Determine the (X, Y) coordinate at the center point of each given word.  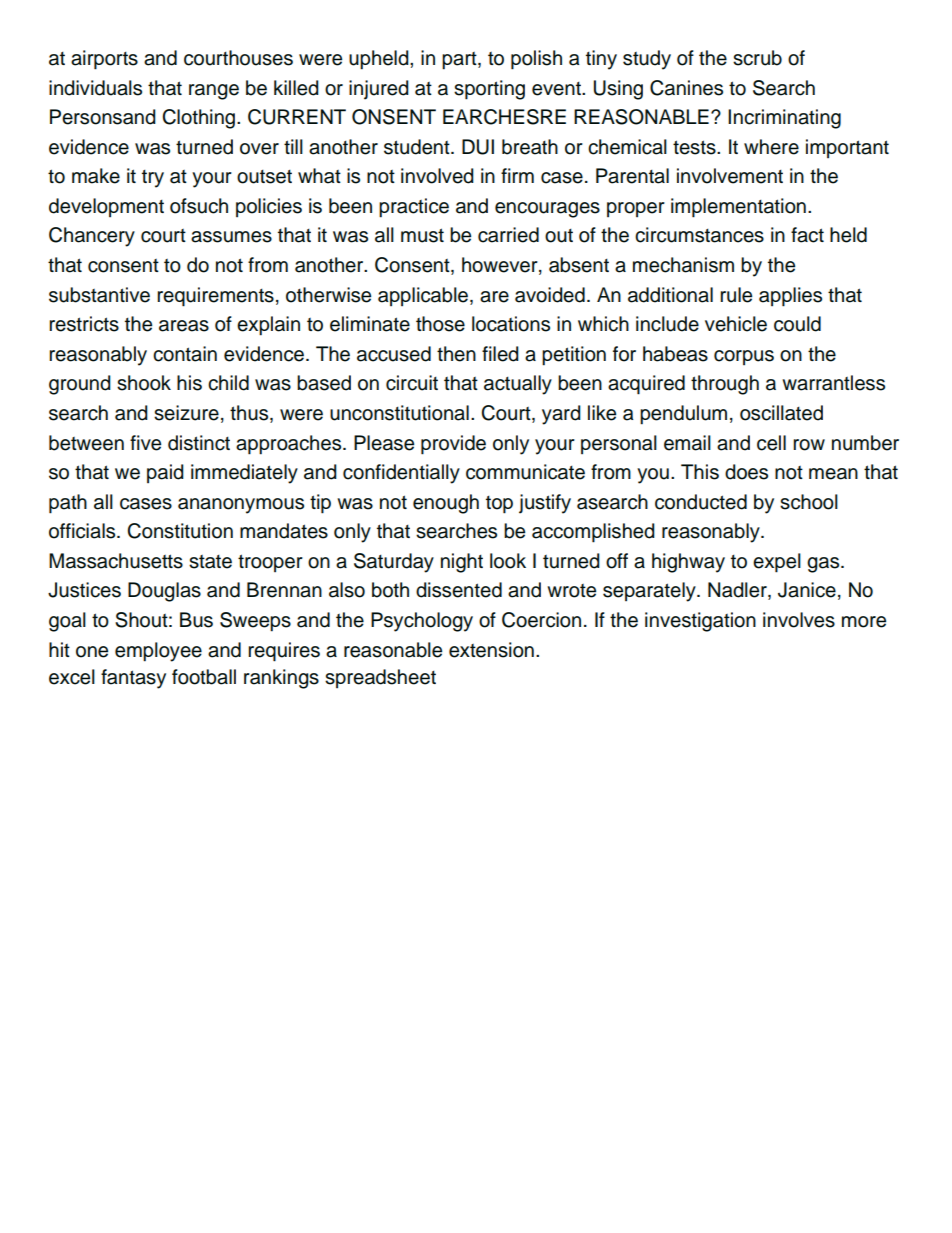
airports (104, 60)
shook (144, 383)
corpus (744, 357)
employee (158, 652)
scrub (757, 58)
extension (491, 650)
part (460, 61)
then (456, 354)
